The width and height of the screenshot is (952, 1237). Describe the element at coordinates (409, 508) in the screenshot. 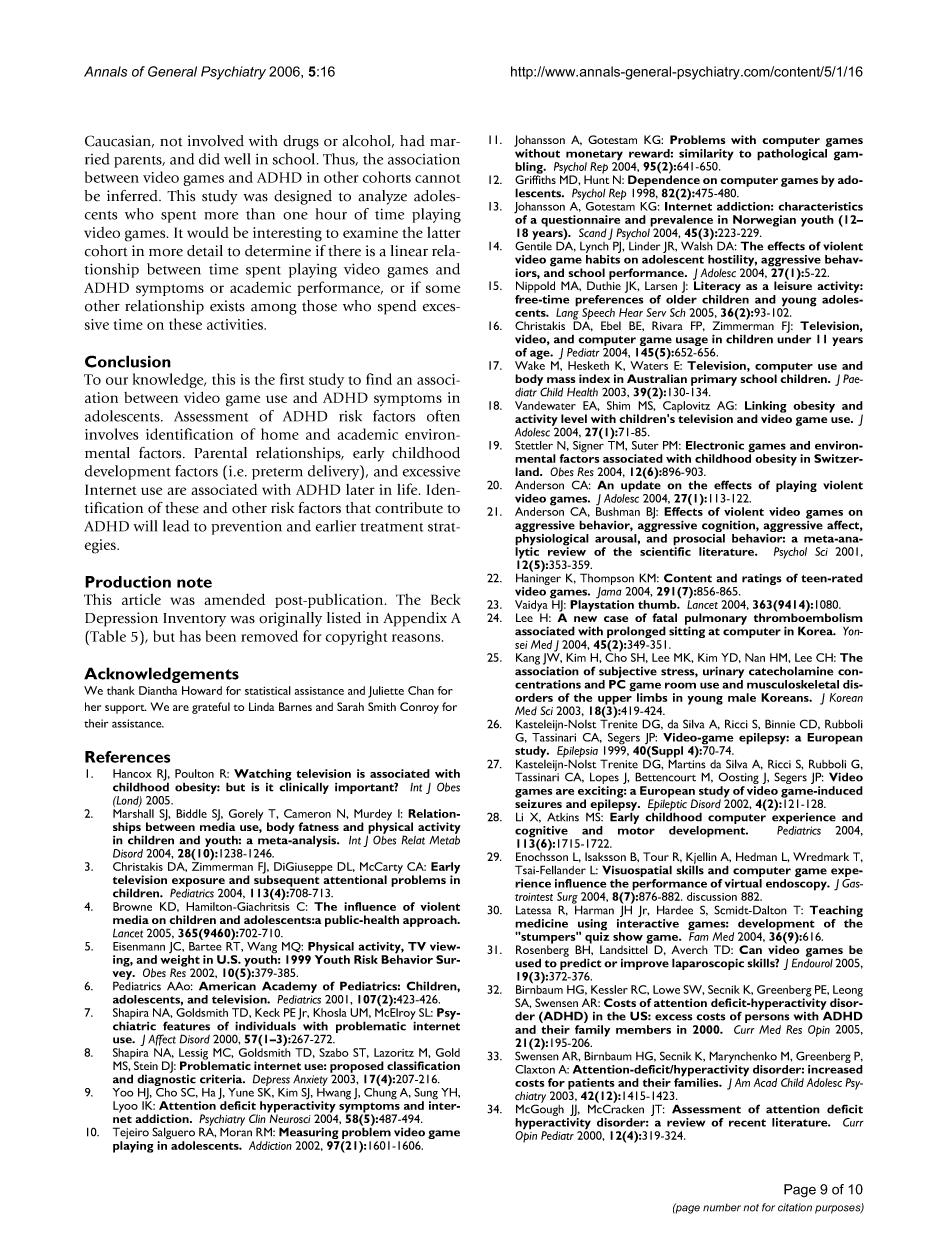

I see `contribute` at that location.
